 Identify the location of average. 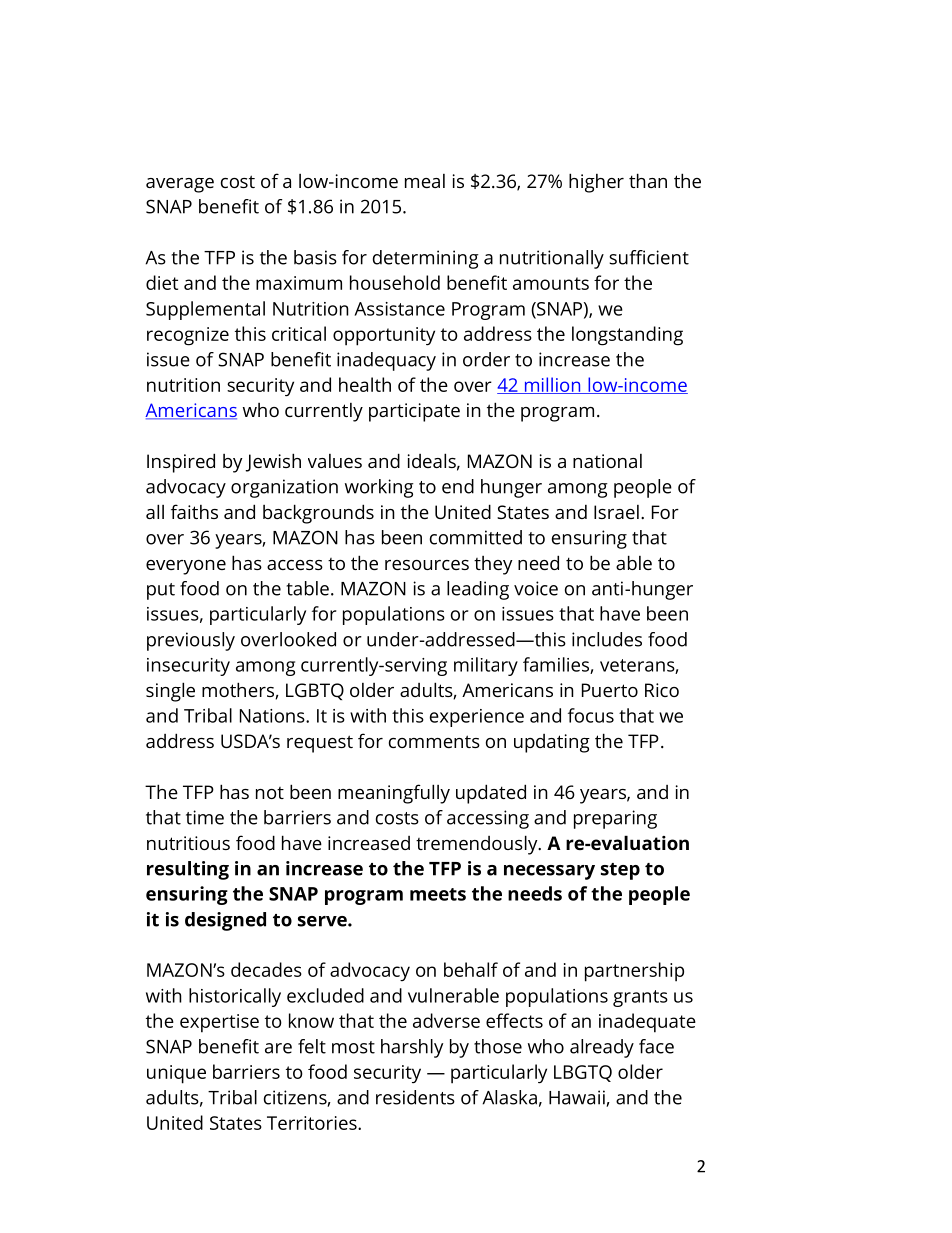
(180, 185).
